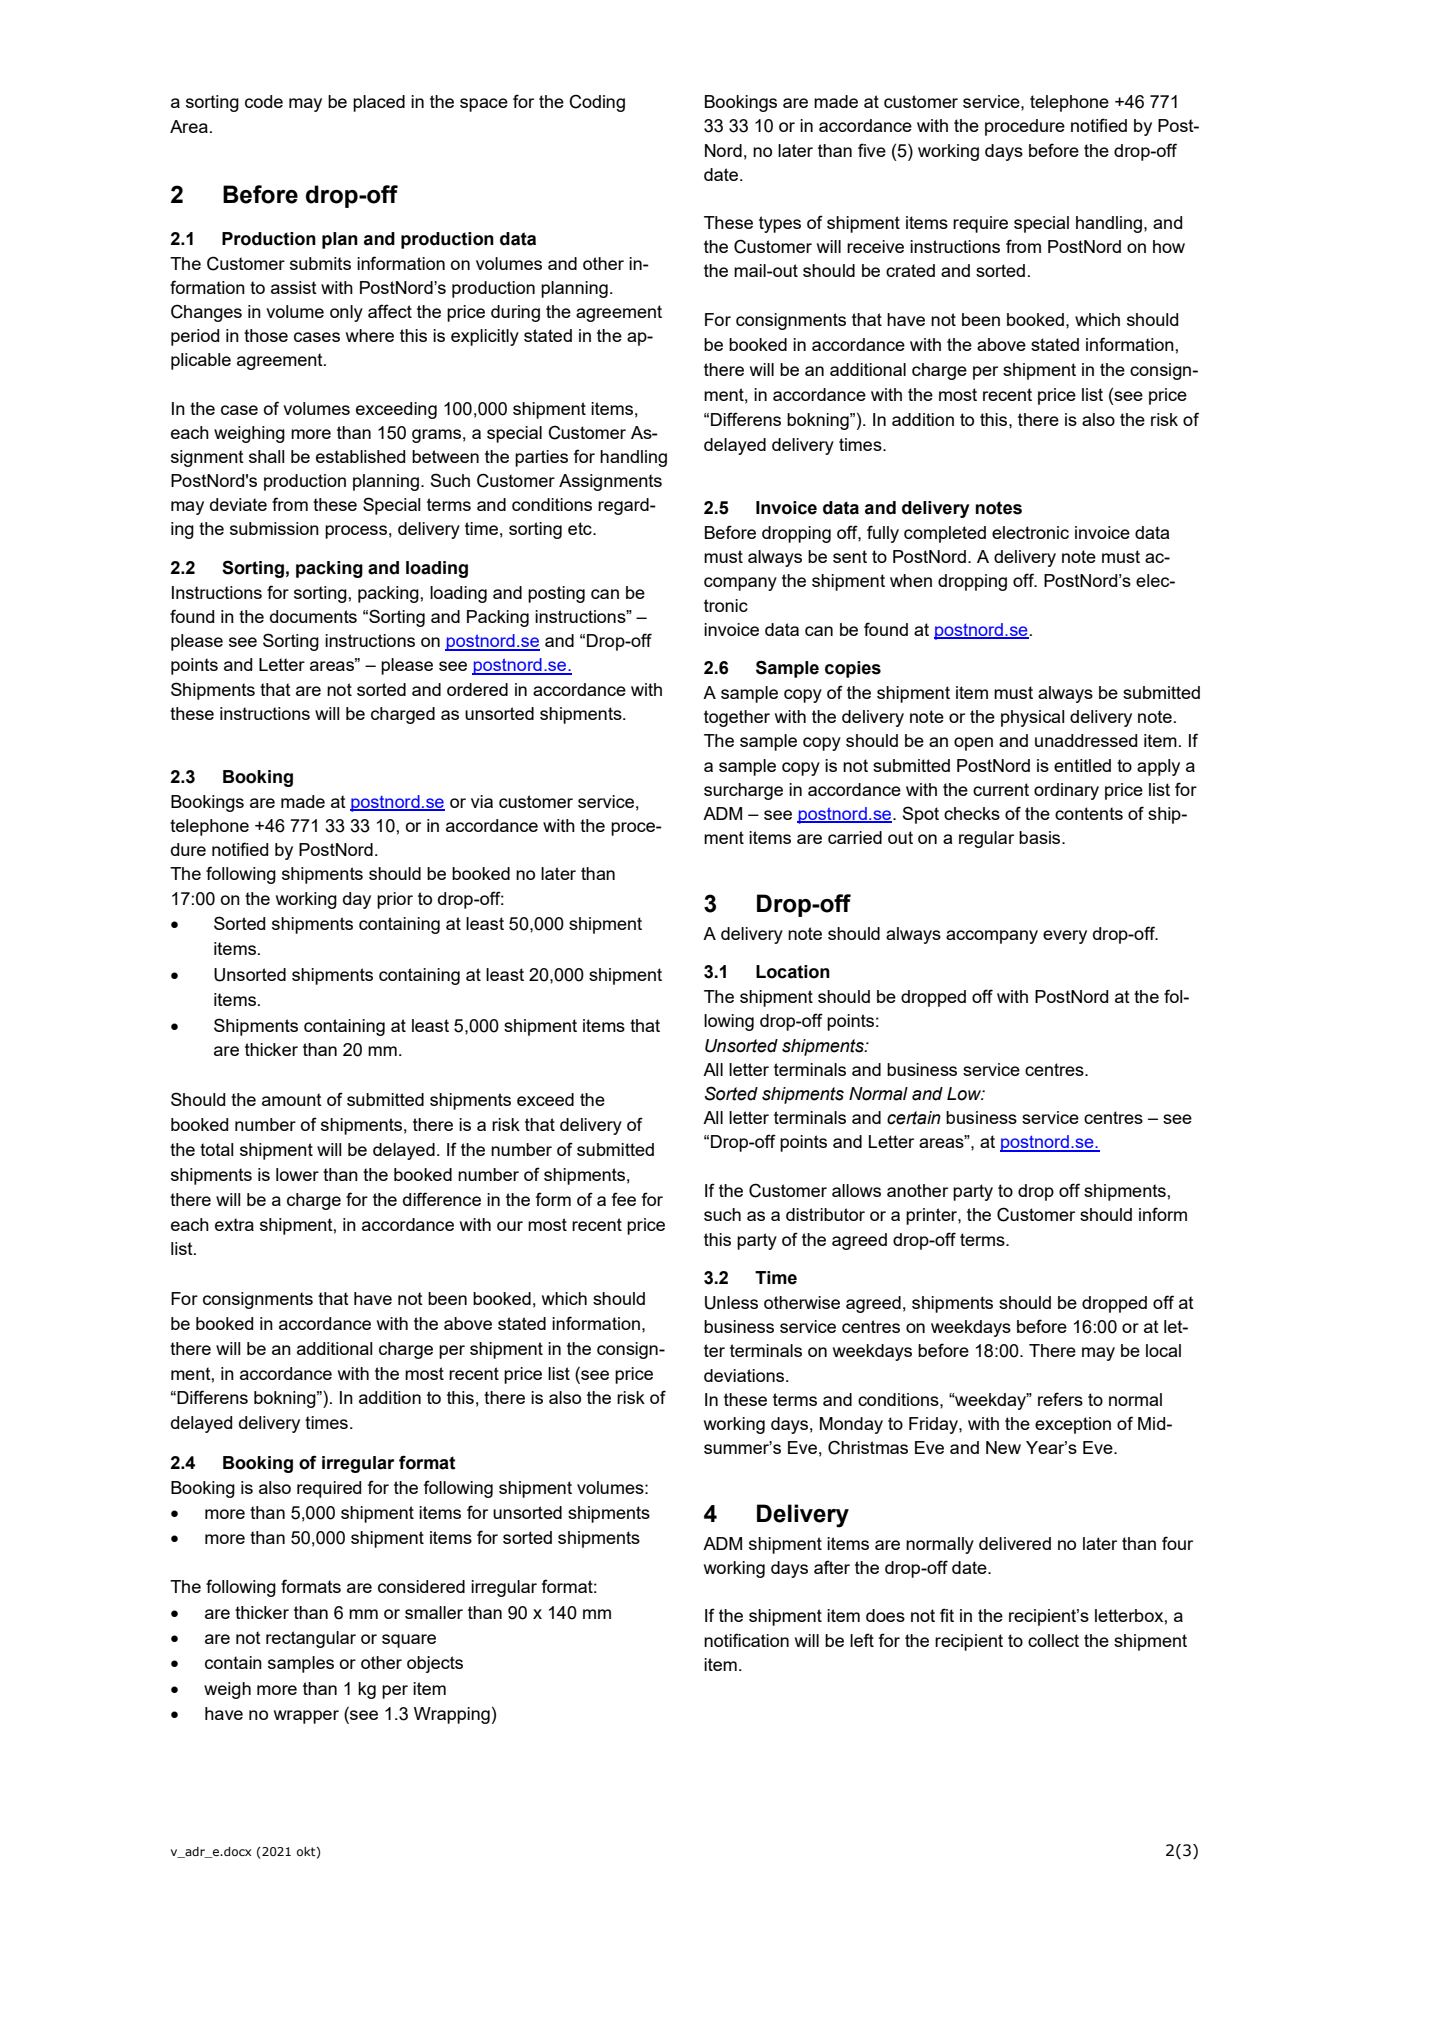  What do you see at coordinates (274, 528) in the image?
I see `submission` at bounding box center [274, 528].
